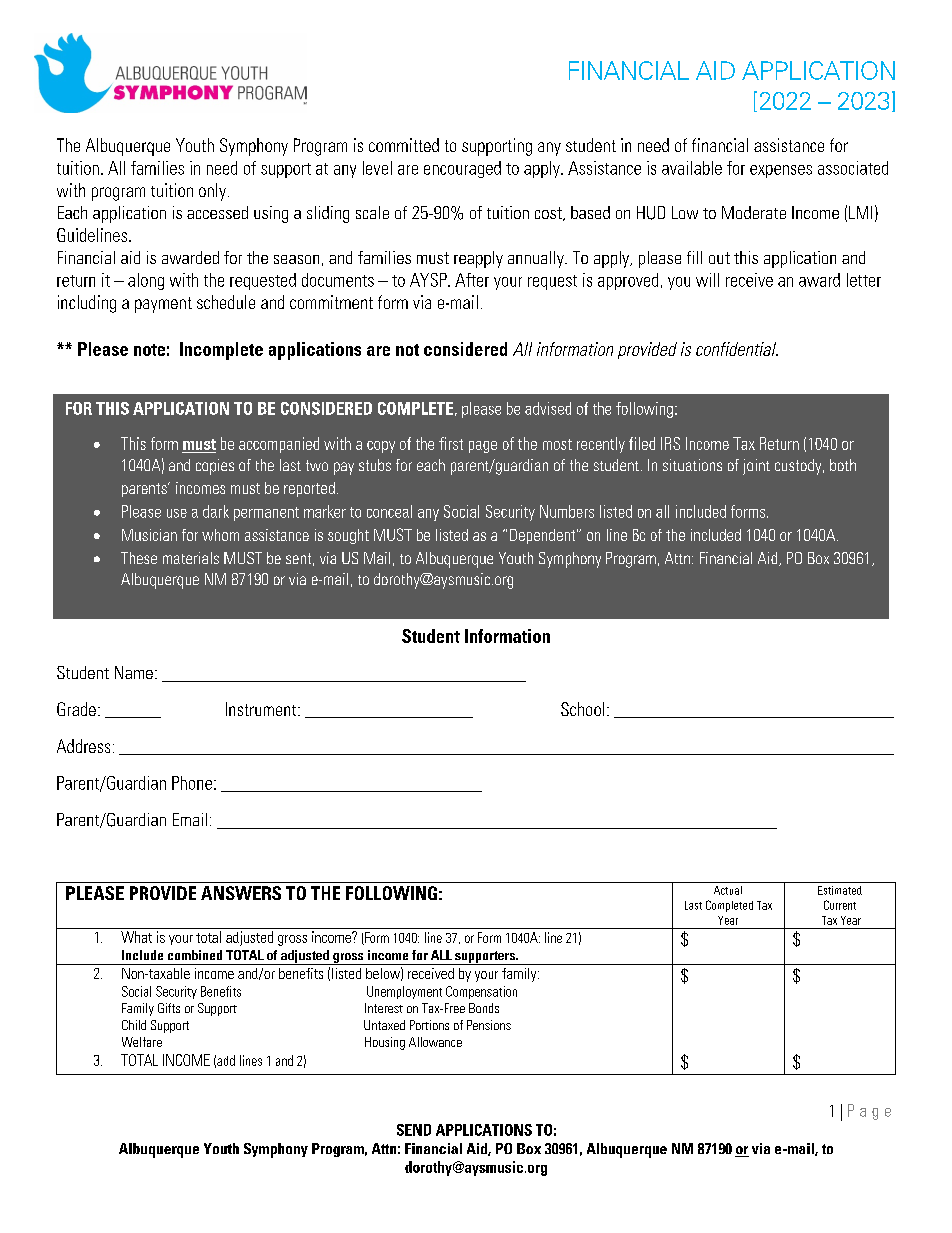 Image resolution: width=952 pixels, height=1233 pixels. I want to click on only, so click(212, 192).
